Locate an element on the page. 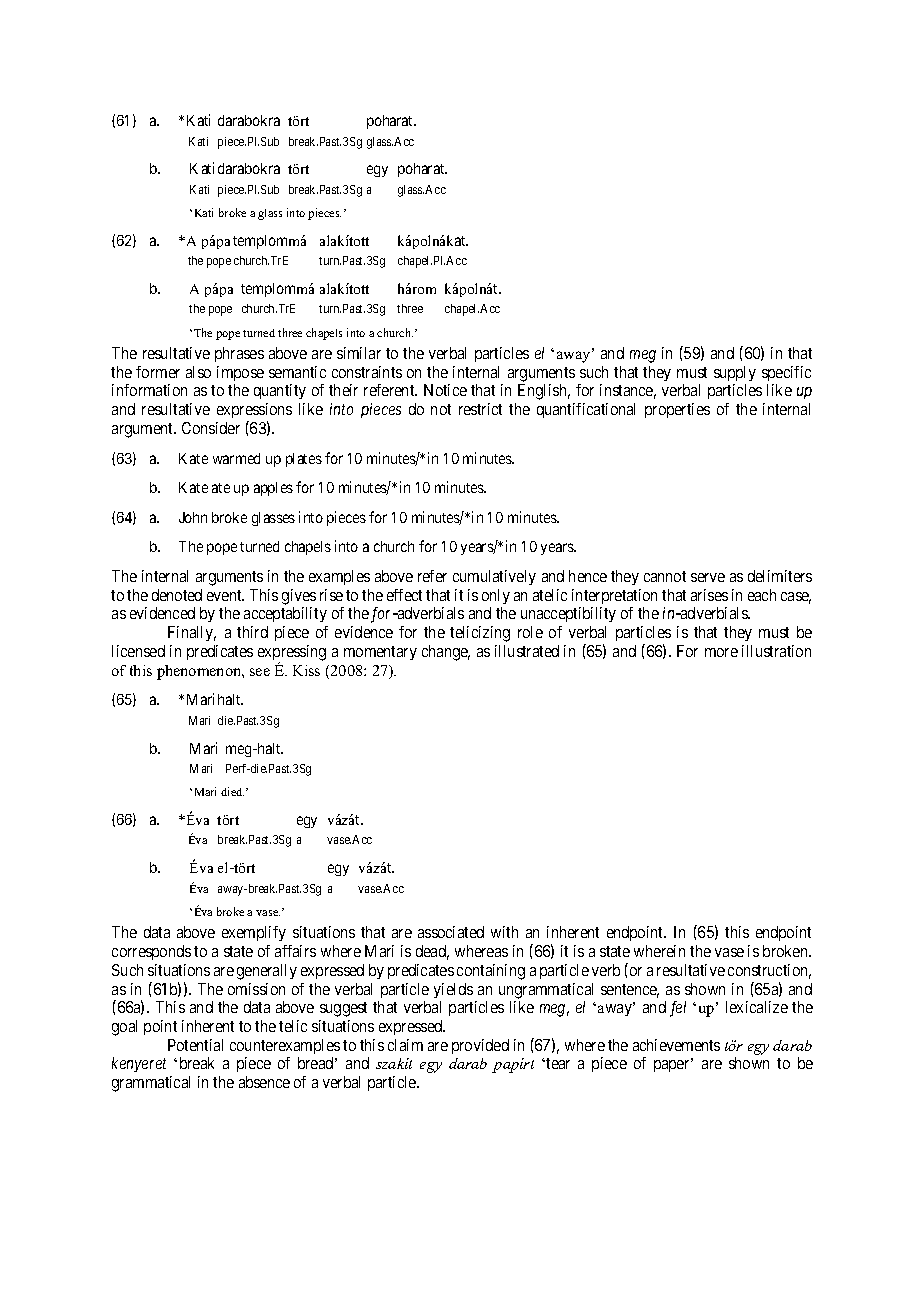 This document has height=1307, width=924. Potential is located at coordinates (195, 1045).
